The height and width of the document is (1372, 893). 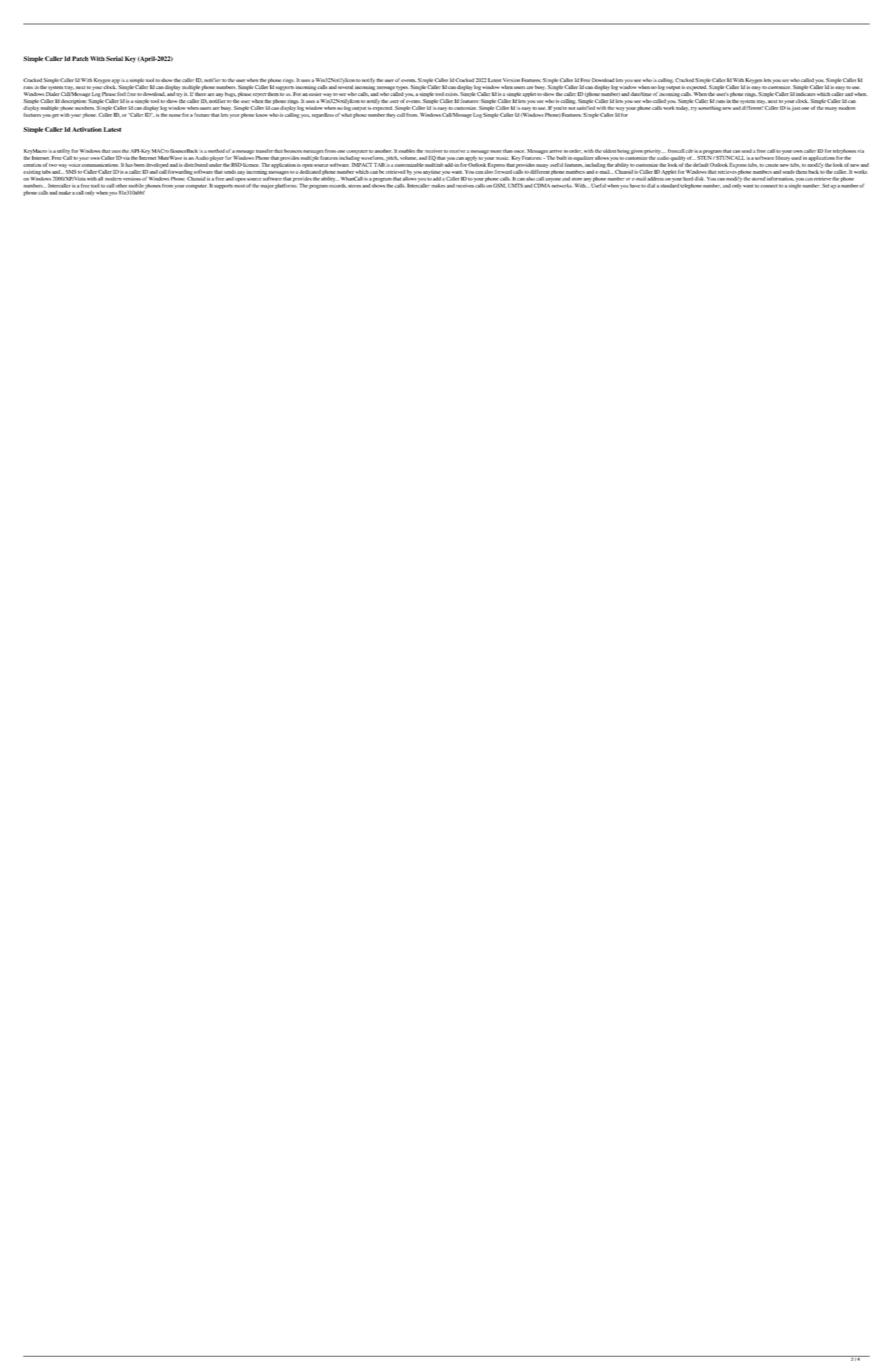 What do you see at coordinates (239, 186) in the document?
I see `most` at bounding box center [239, 186].
